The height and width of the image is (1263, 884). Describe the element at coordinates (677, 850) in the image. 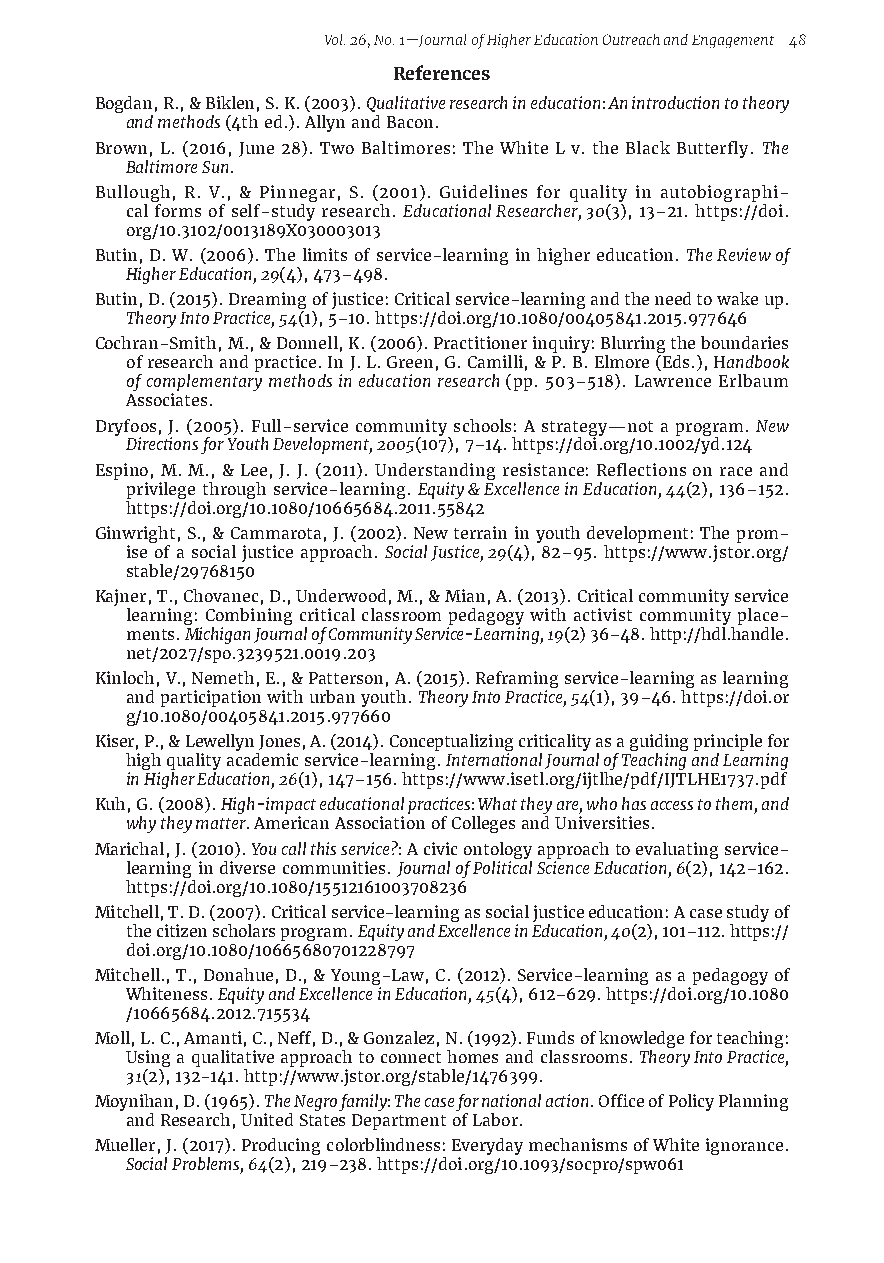

I see `evaluating` at that location.
